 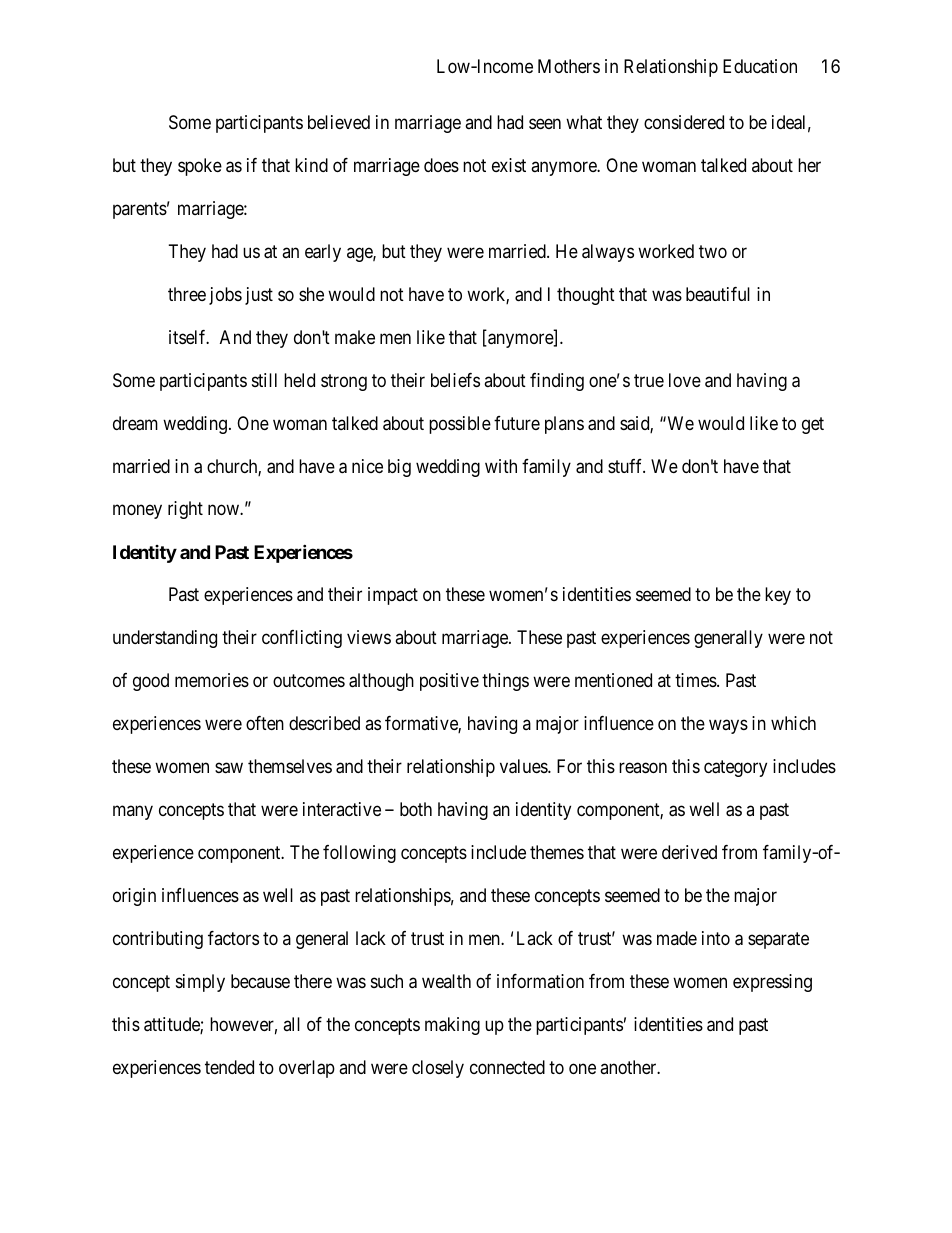 What do you see at coordinates (689, 852) in the image?
I see `derived` at bounding box center [689, 852].
